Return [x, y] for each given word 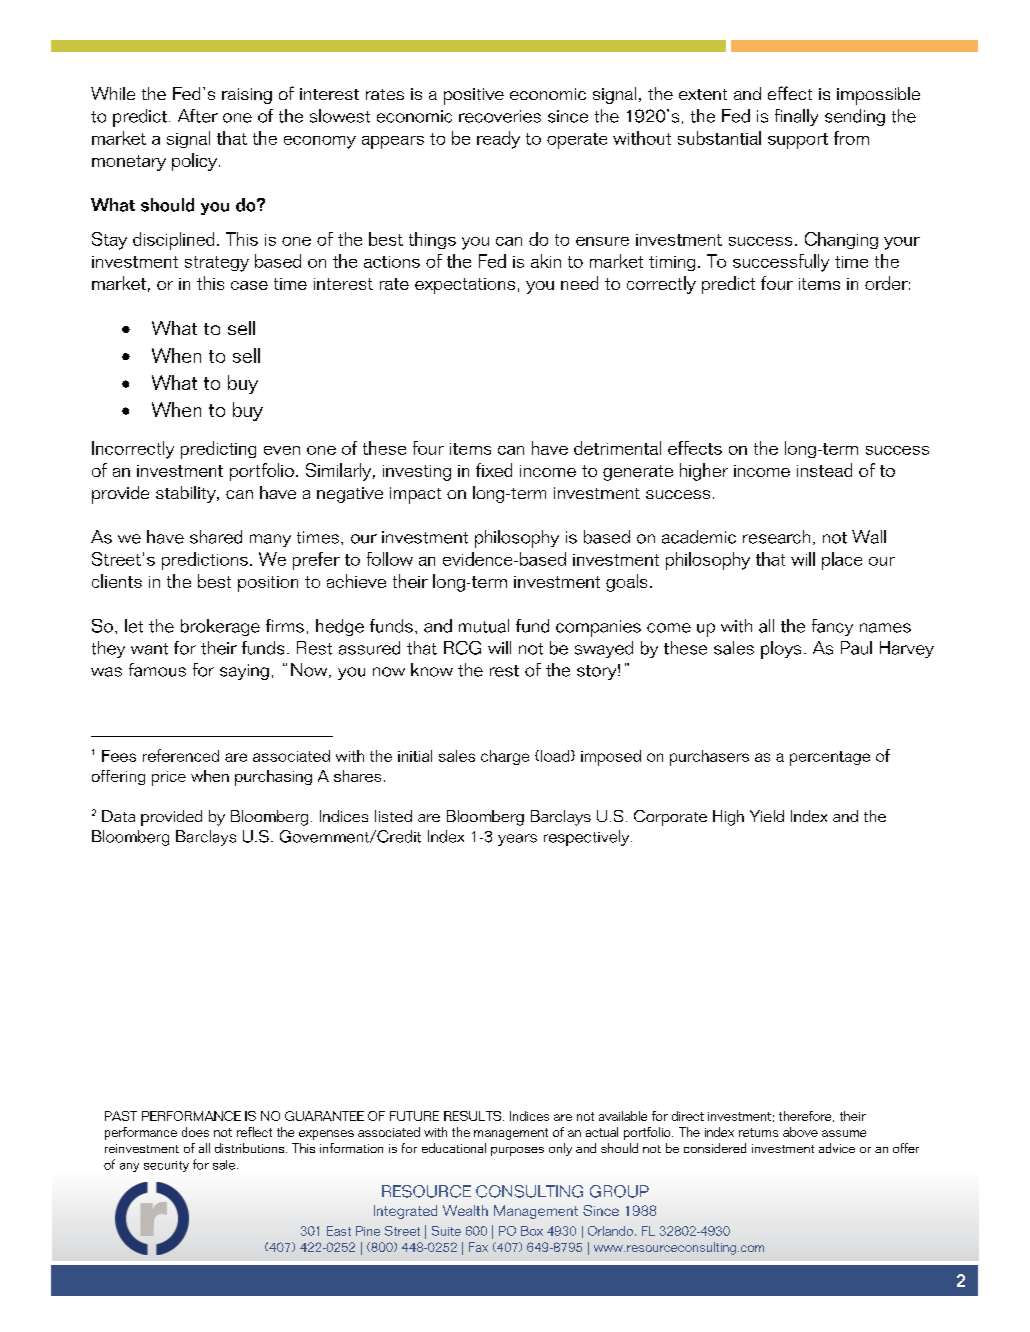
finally [796, 117]
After [198, 116]
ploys [781, 650]
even [282, 450]
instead [824, 470]
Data [118, 816]
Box [532, 1231]
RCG [462, 648]
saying [244, 672]
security [166, 1166]
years [517, 840]
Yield [767, 816]
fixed [494, 470]
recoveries [500, 116]
